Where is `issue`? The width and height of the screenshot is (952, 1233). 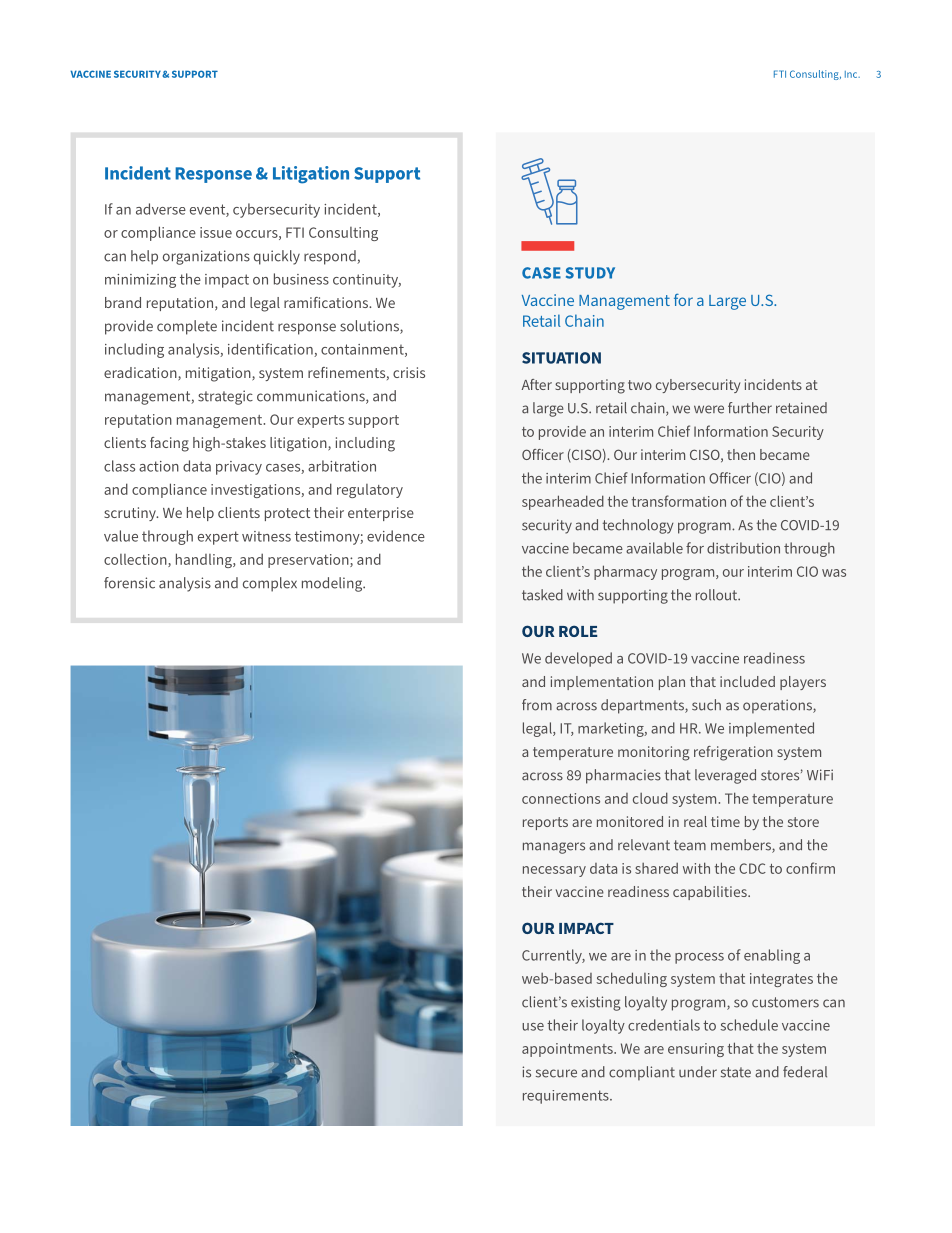 issue is located at coordinates (216, 232).
